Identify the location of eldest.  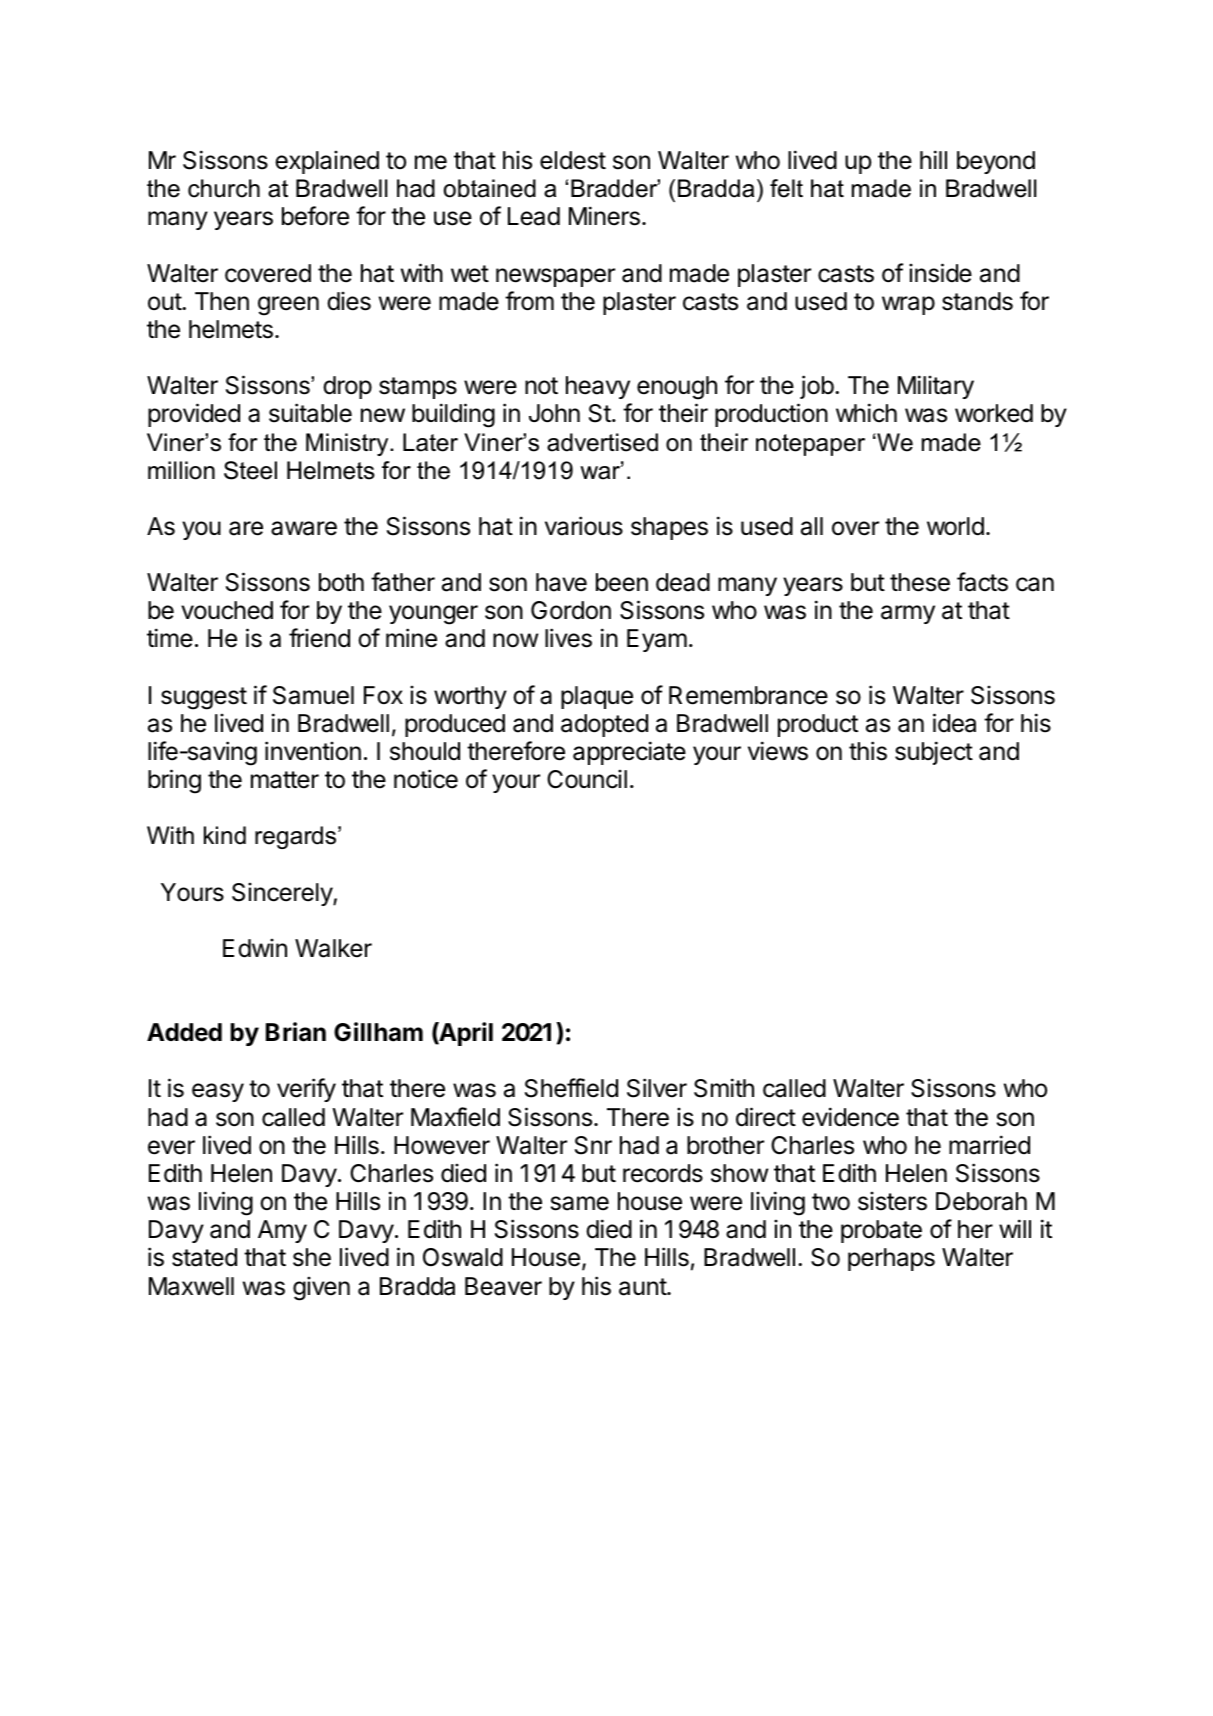
(573, 160).
